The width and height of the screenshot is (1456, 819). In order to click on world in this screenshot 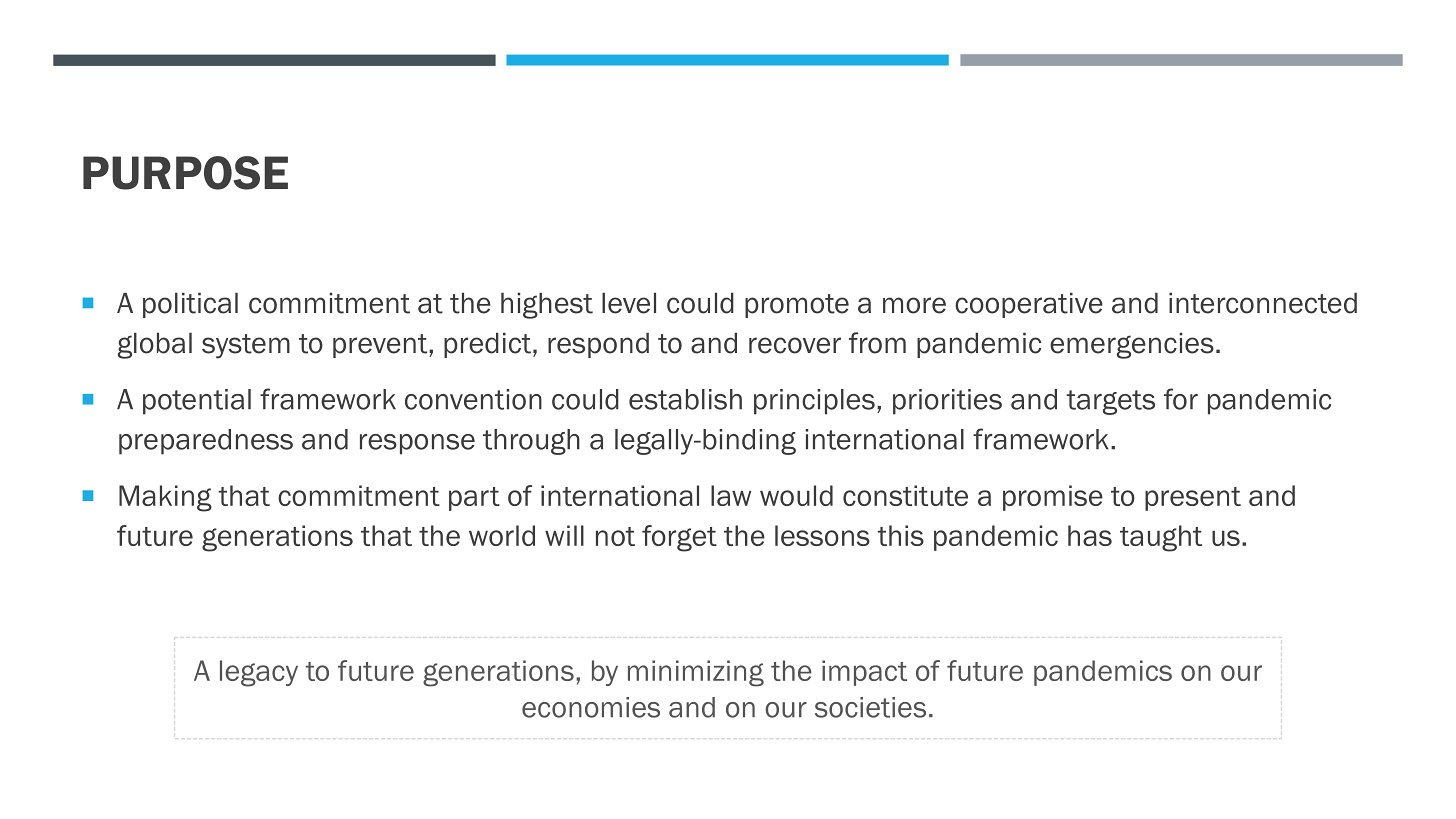, I will do `click(502, 535)`.
